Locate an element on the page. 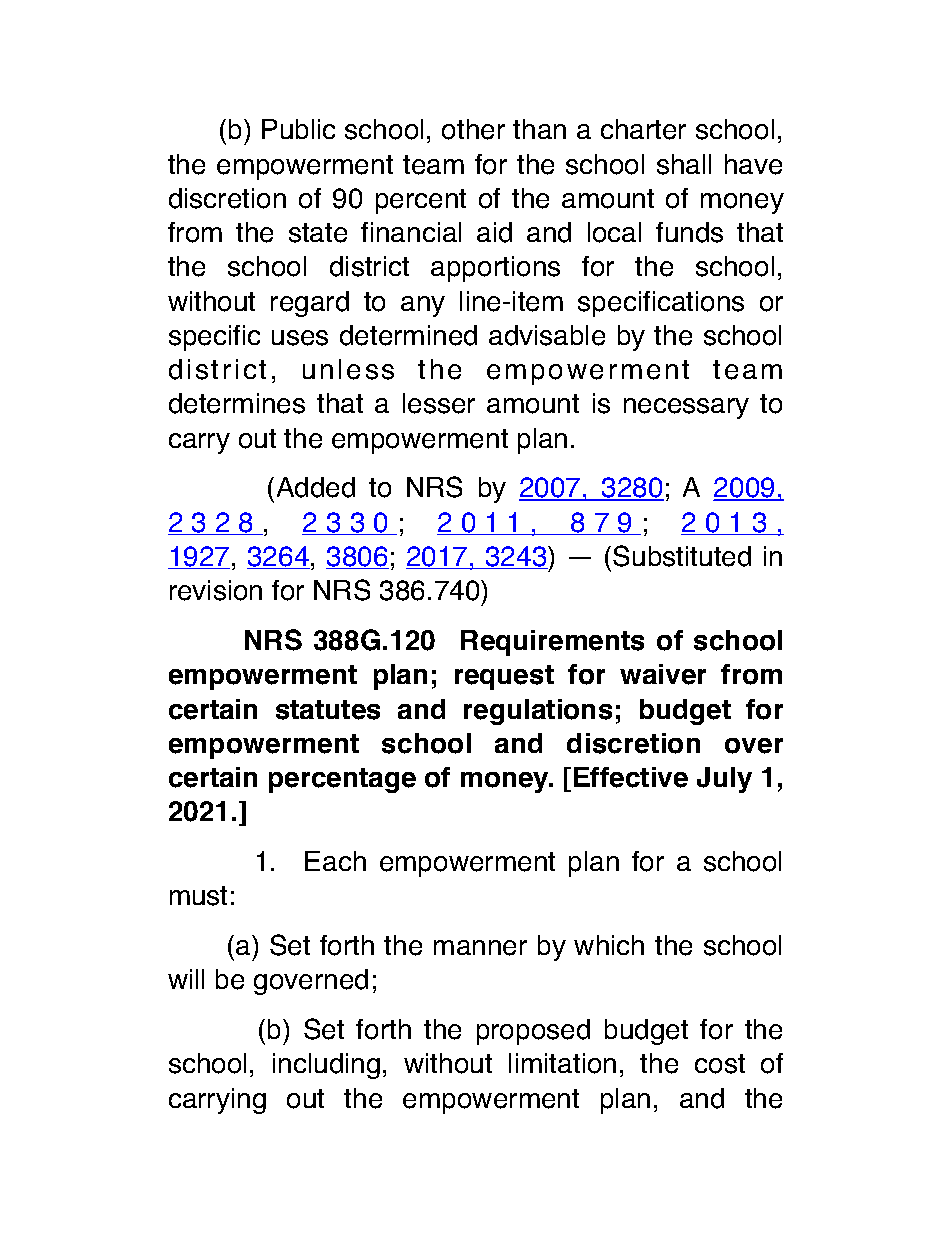  Public is located at coordinates (298, 129).
